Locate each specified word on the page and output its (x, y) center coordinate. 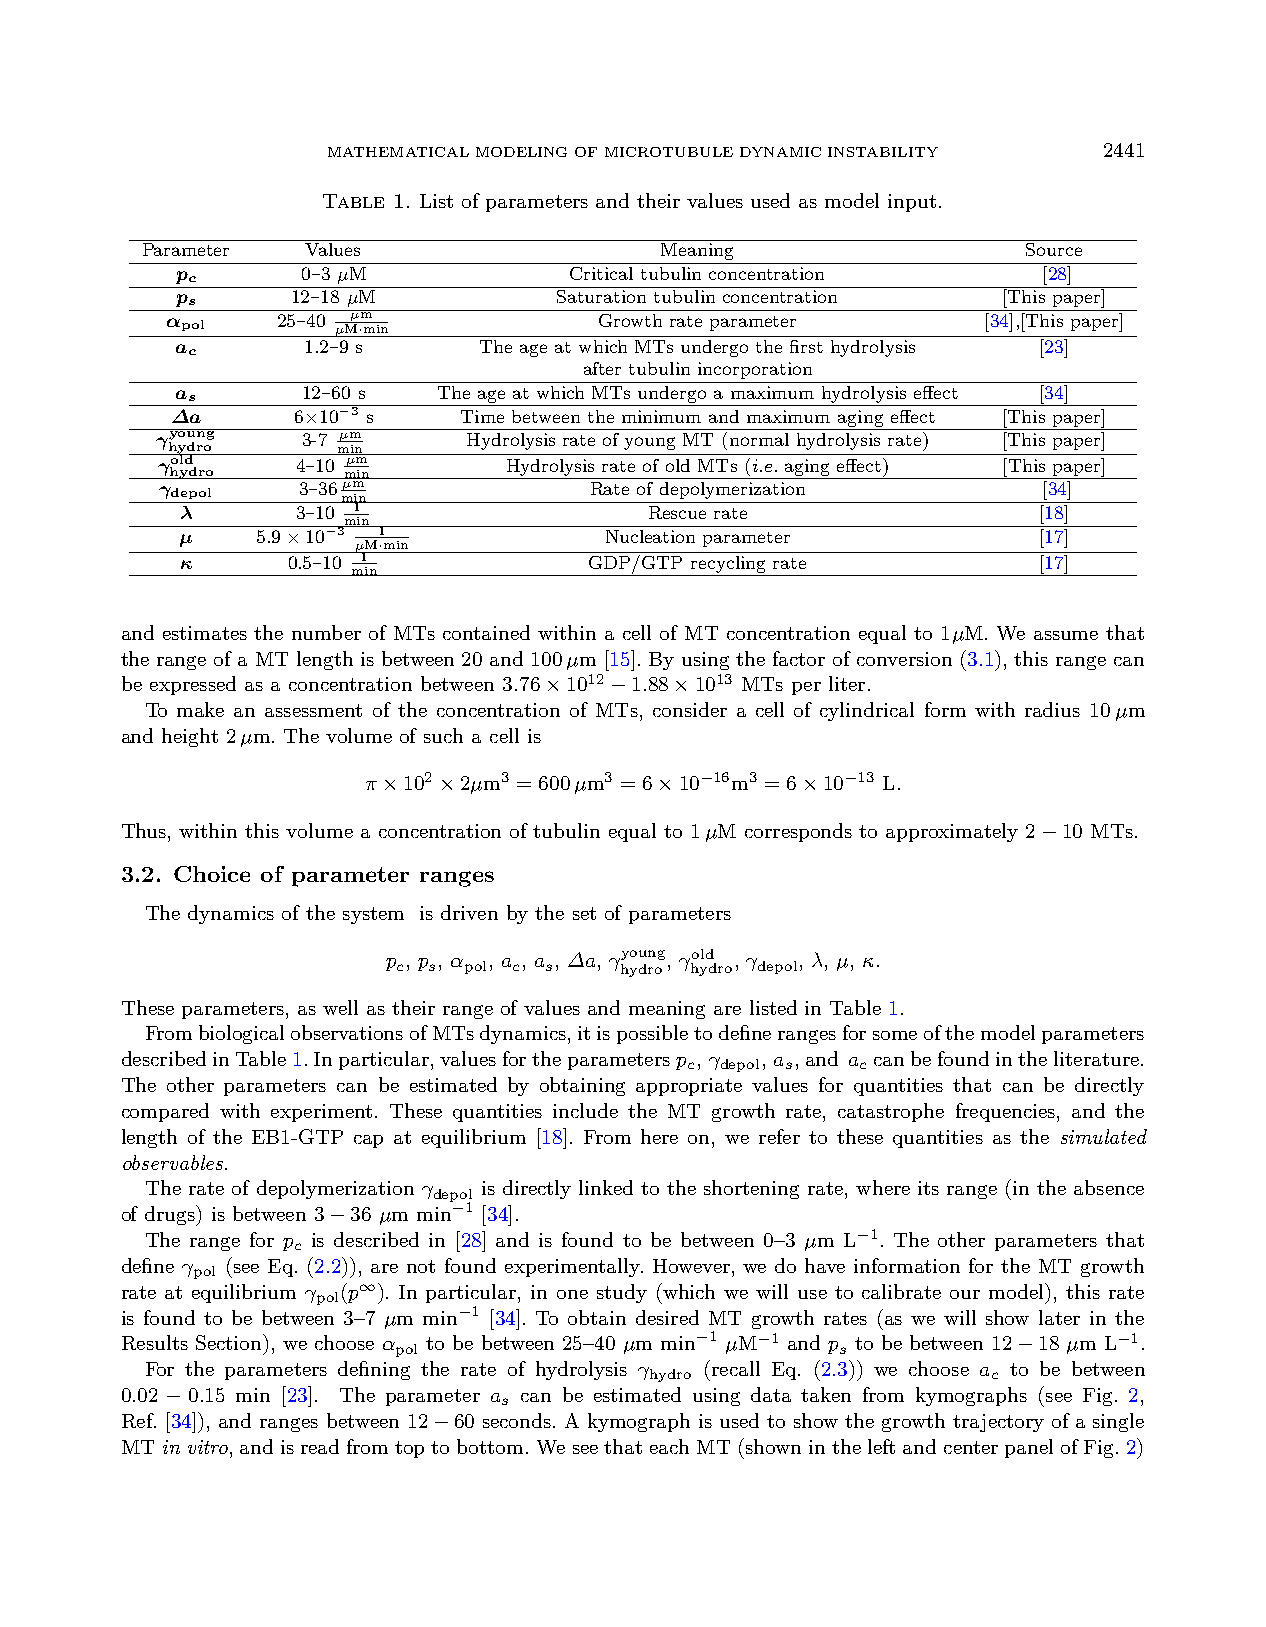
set (584, 913)
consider (690, 709)
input (912, 203)
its (928, 1188)
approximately (952, 832)
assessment (313, 710)
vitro (209, 1447)
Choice (212, 874)
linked (606, 1187)
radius (1052, 709)
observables (173, 1162)
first (806, 346)
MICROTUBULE (669, 152)
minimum (661, 416)
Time (482, 416)
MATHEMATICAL (398, 152)
